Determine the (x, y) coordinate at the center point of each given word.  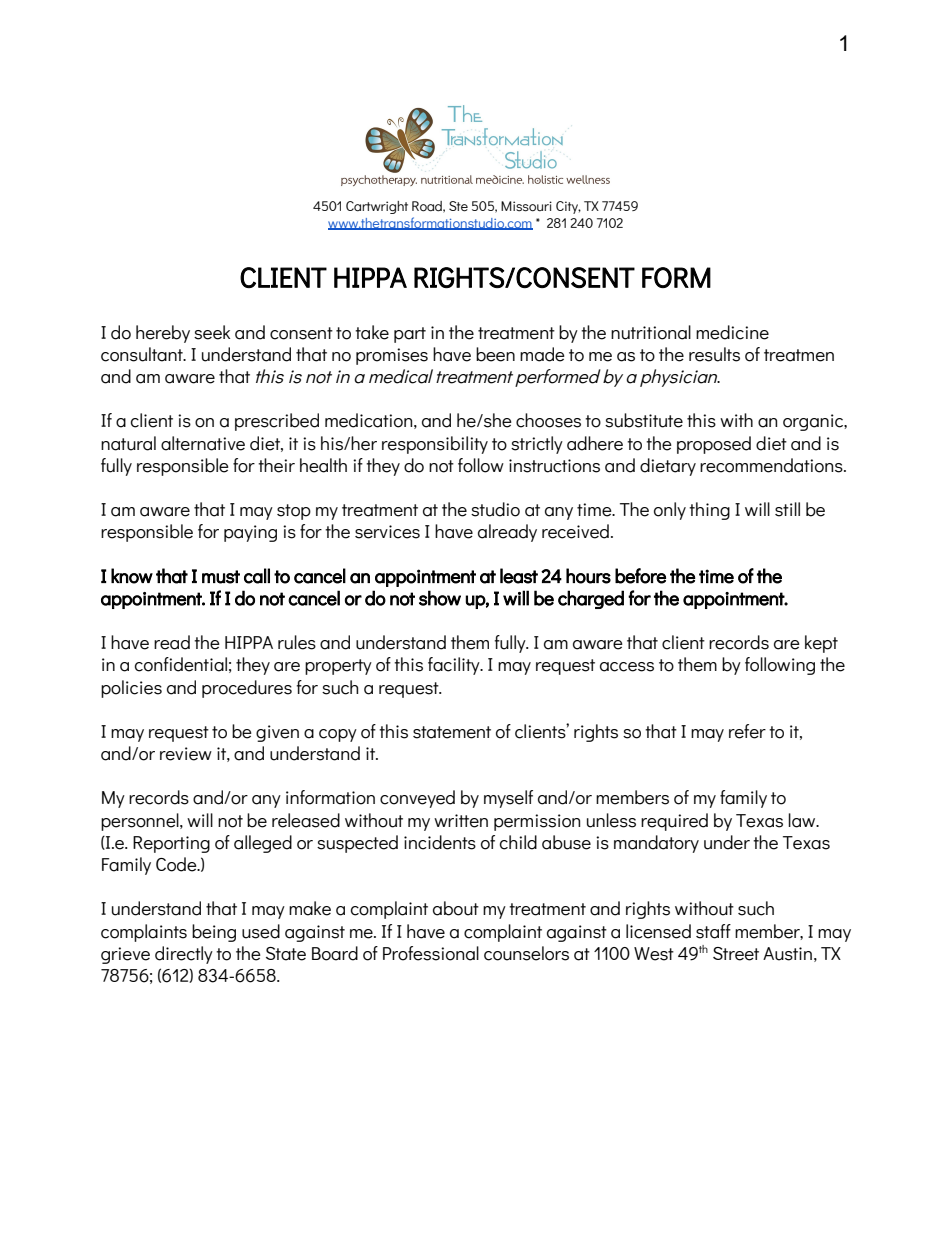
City (568, 207)
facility (455, 666)
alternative (203, 443)
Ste (458, 206)
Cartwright (377, 207)
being (214, 933)
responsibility (435, 445)
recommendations (772, 465)
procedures (247, 689)
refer (747, 731)
